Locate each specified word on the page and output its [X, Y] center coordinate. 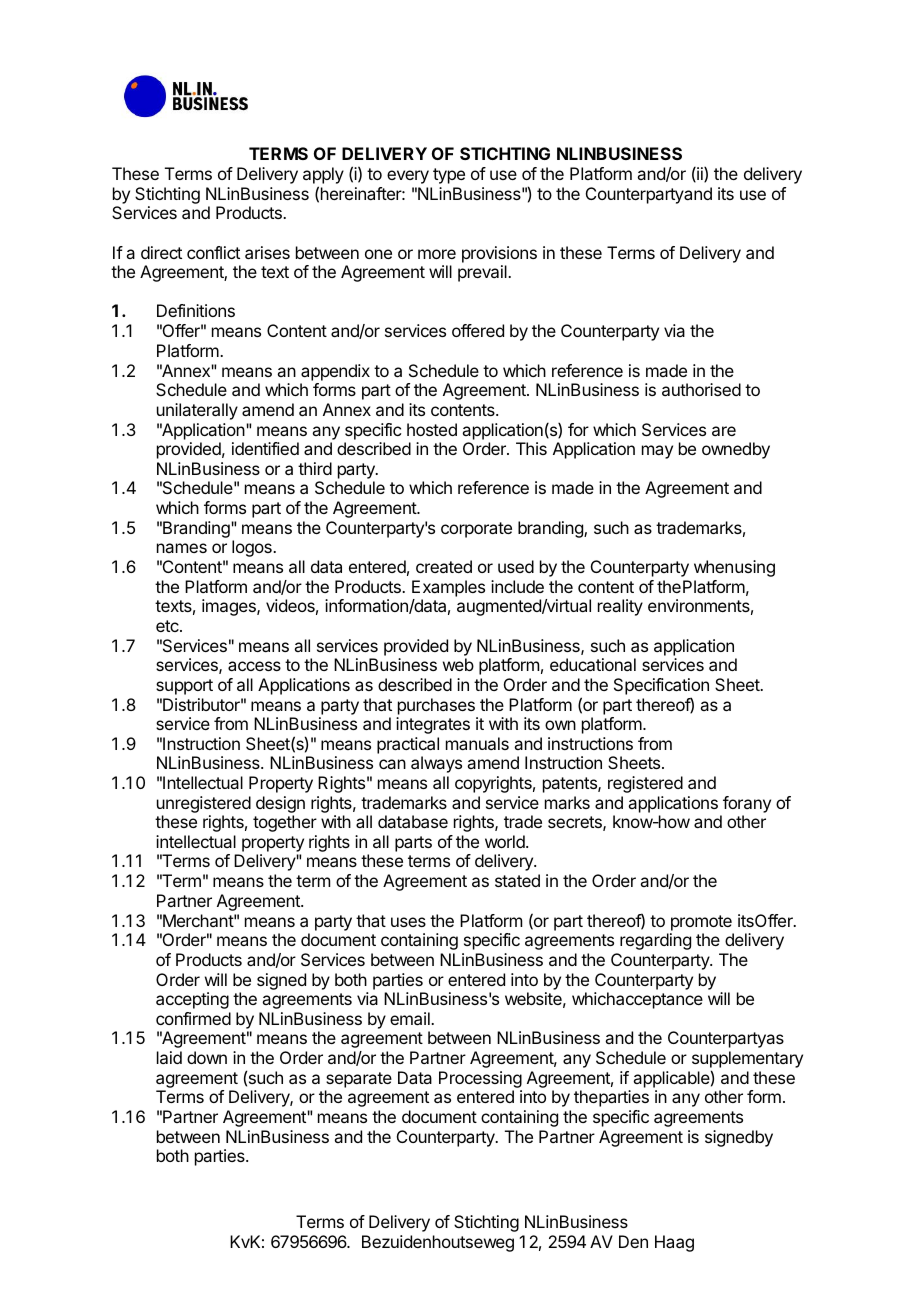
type [449, 176]
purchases [436, 706]
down [207, 1057]
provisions [499, 254]
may [657, 452]
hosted [432, 429]
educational [593, 664]
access [254, 666]
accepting [192, 1000]
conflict [213, 252]
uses [408, 922]
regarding [655, 941]
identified [265, 448]
